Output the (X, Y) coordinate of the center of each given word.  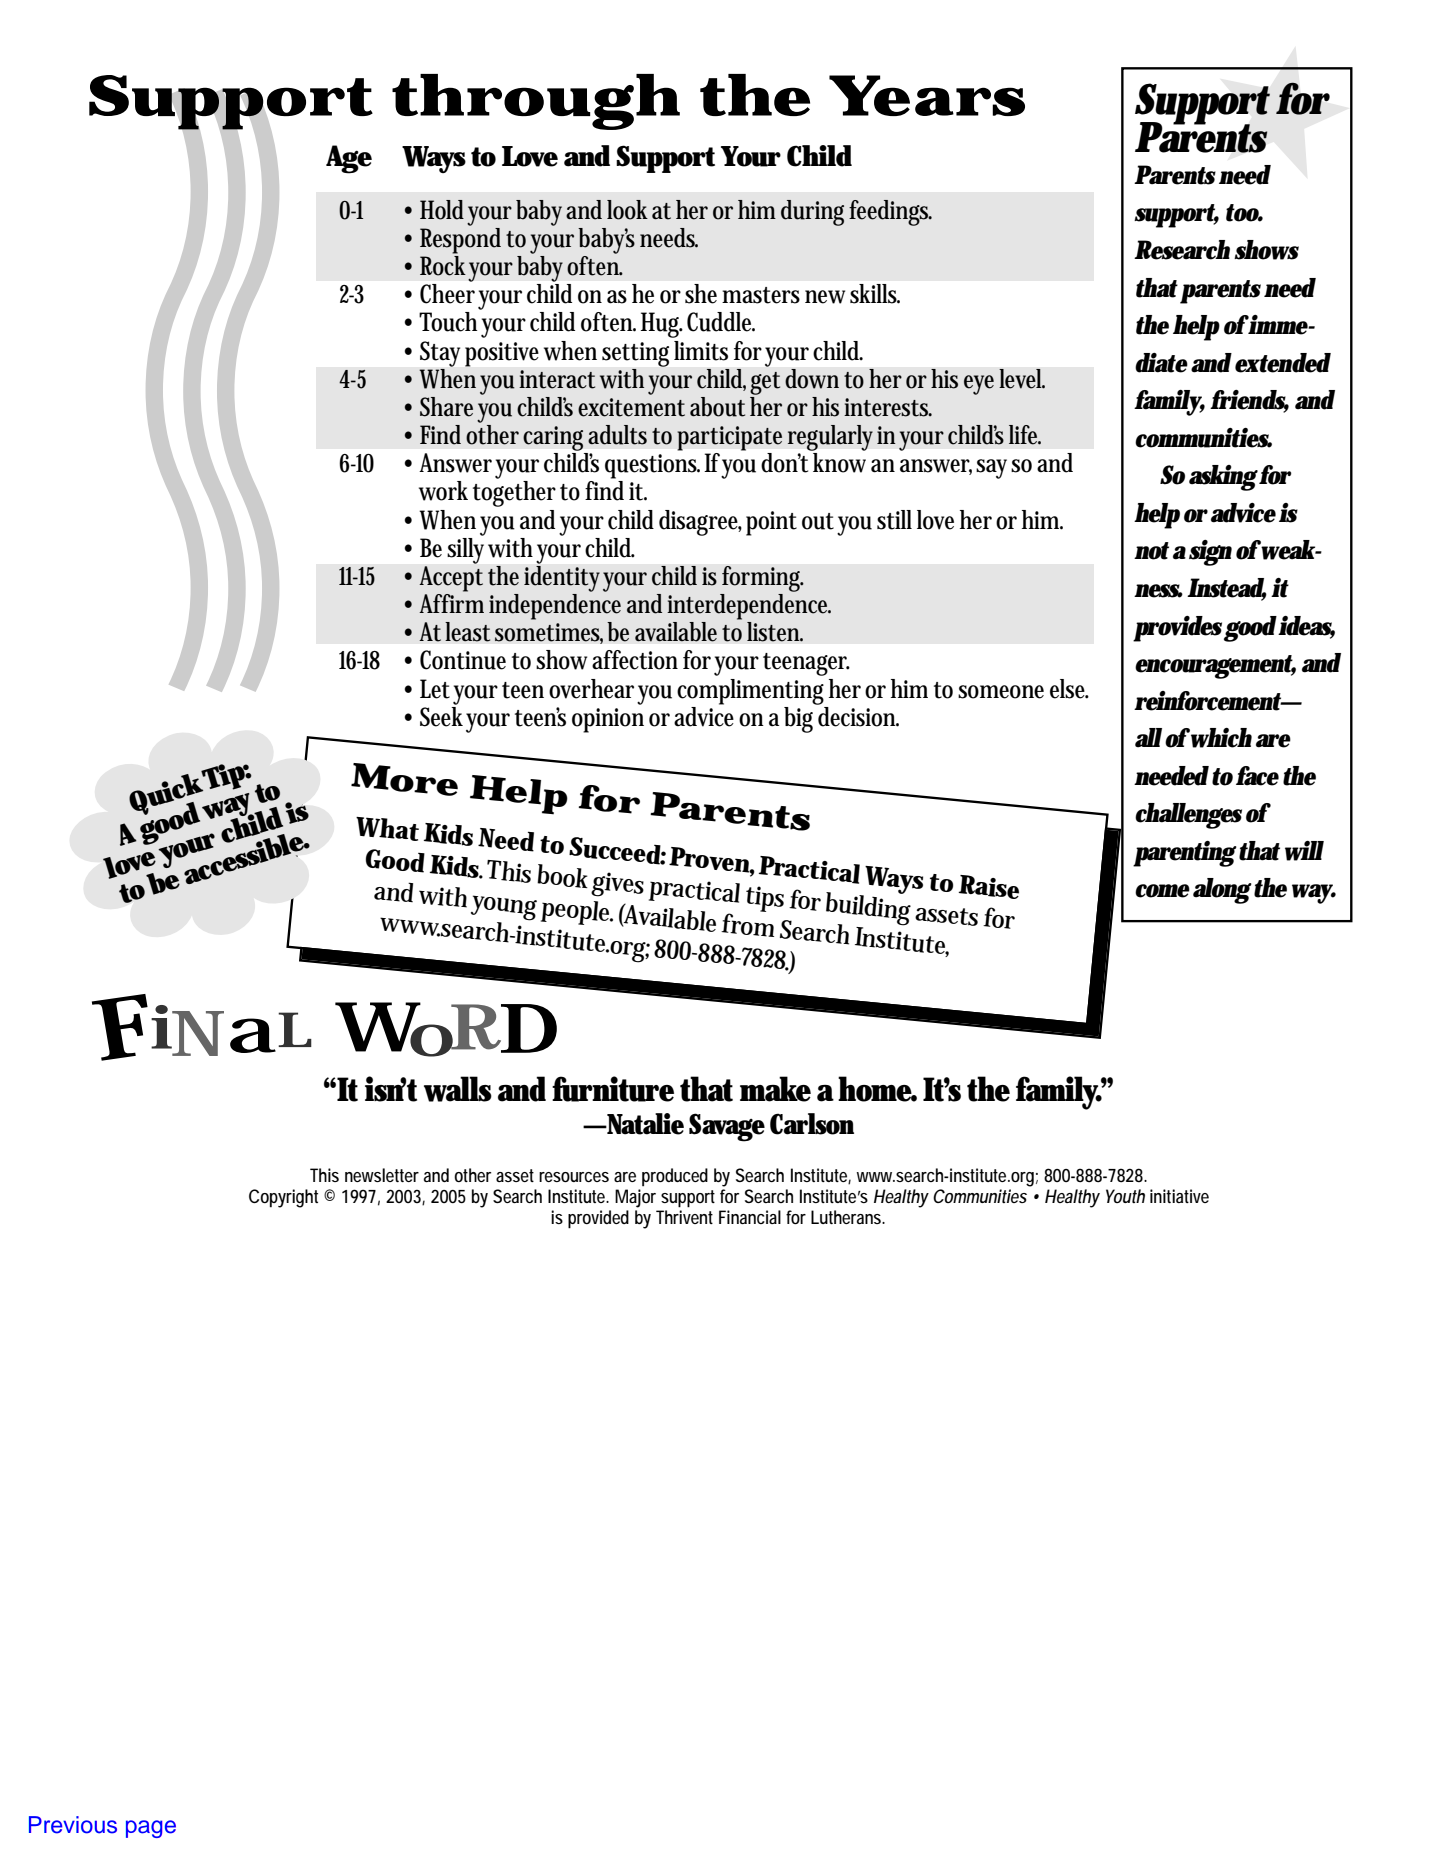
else (1069, 689)
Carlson (812, 1124)
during (812, 213)
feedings (890, 213)
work (443, 491)
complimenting (750, 692)
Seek (441, 715)
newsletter (382, 1175)
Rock (443, 264)
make (775, 1089)
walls (458, 1089)
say (994, 469)
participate (729, 438)
